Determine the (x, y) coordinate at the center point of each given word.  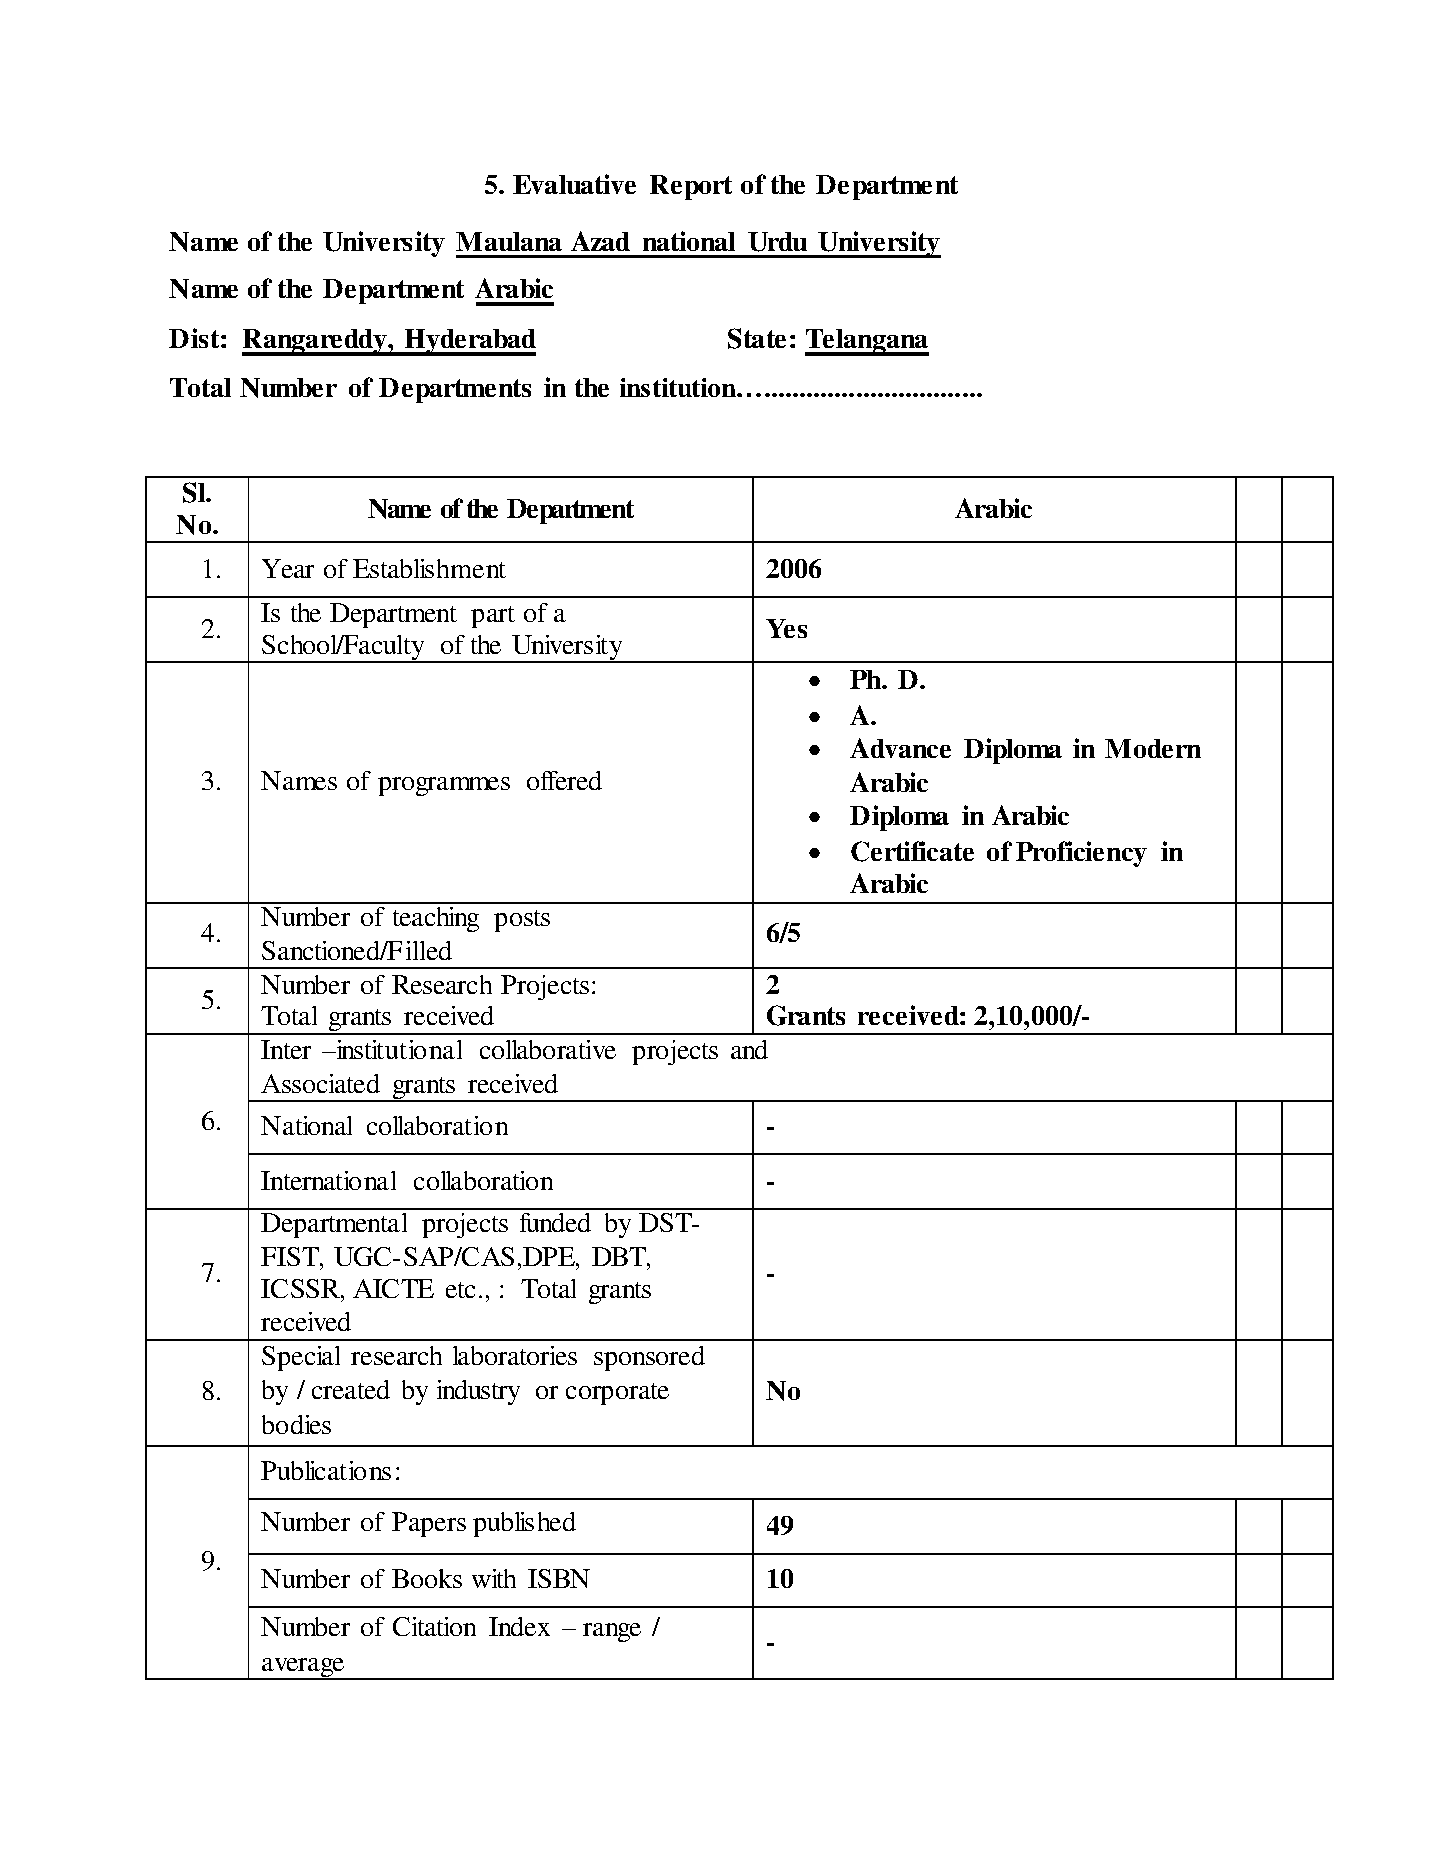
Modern (1153, 748)
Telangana (867, 342)
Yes (786, 628)
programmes (444, 786)
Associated (320, 1083)
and (749, 1049)
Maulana (509, 241)
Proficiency (1081, 854)
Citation (434, 1626)
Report (691, 187)
